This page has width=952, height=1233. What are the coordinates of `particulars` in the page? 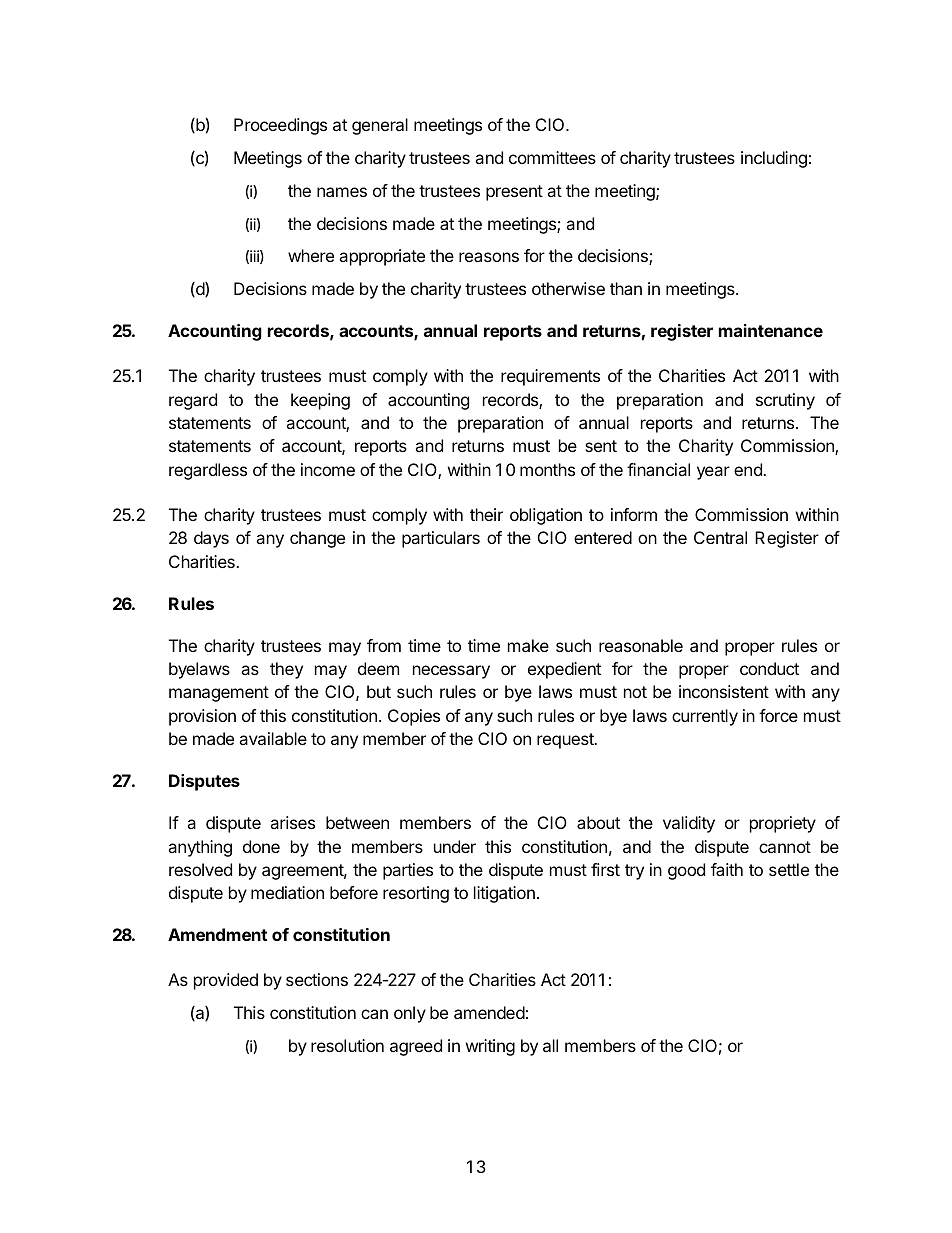 It's located at (441, 539).
